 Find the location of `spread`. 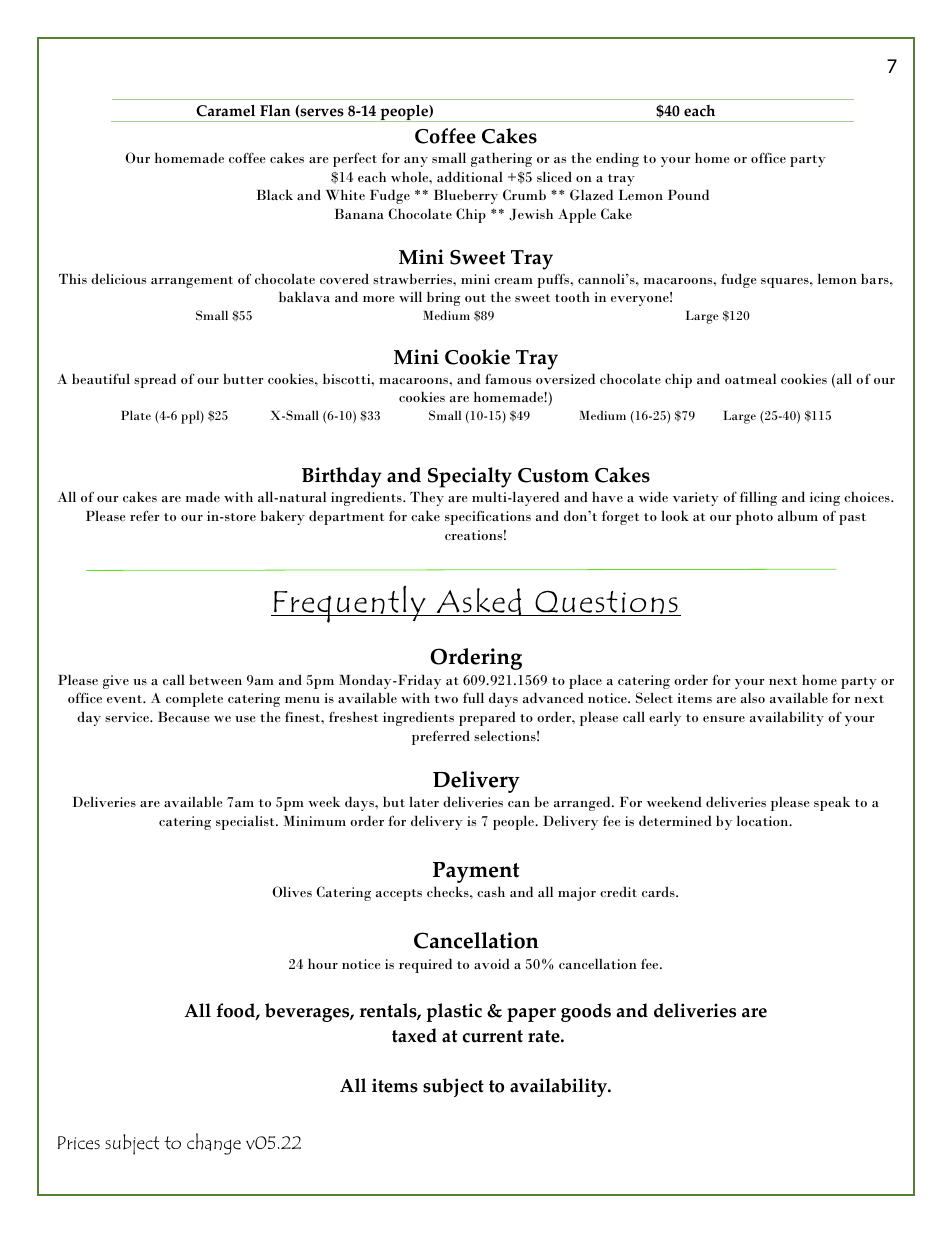

spread is located at coordinates (155, 380).
